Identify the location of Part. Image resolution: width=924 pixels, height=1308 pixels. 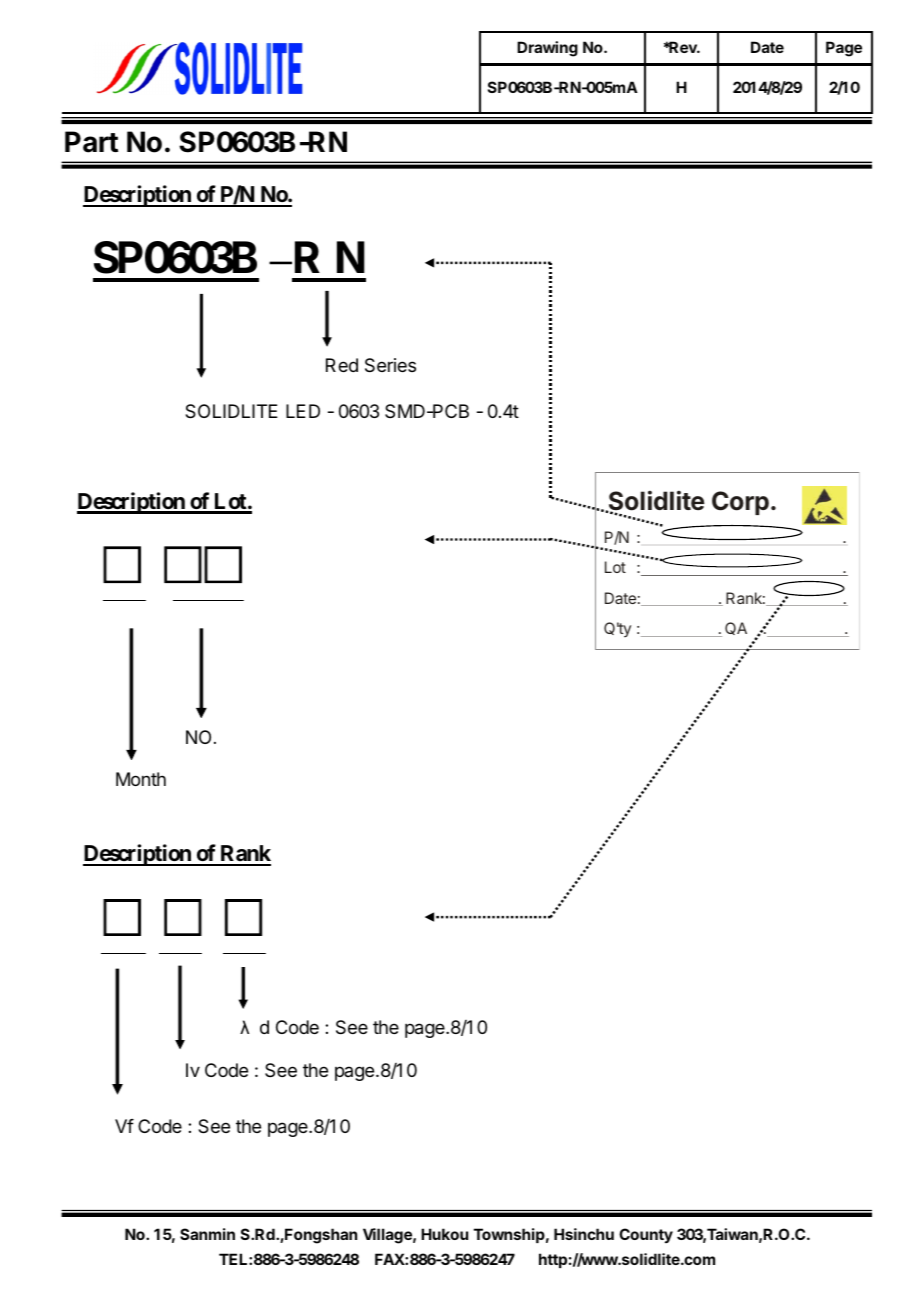
(91, 142).
